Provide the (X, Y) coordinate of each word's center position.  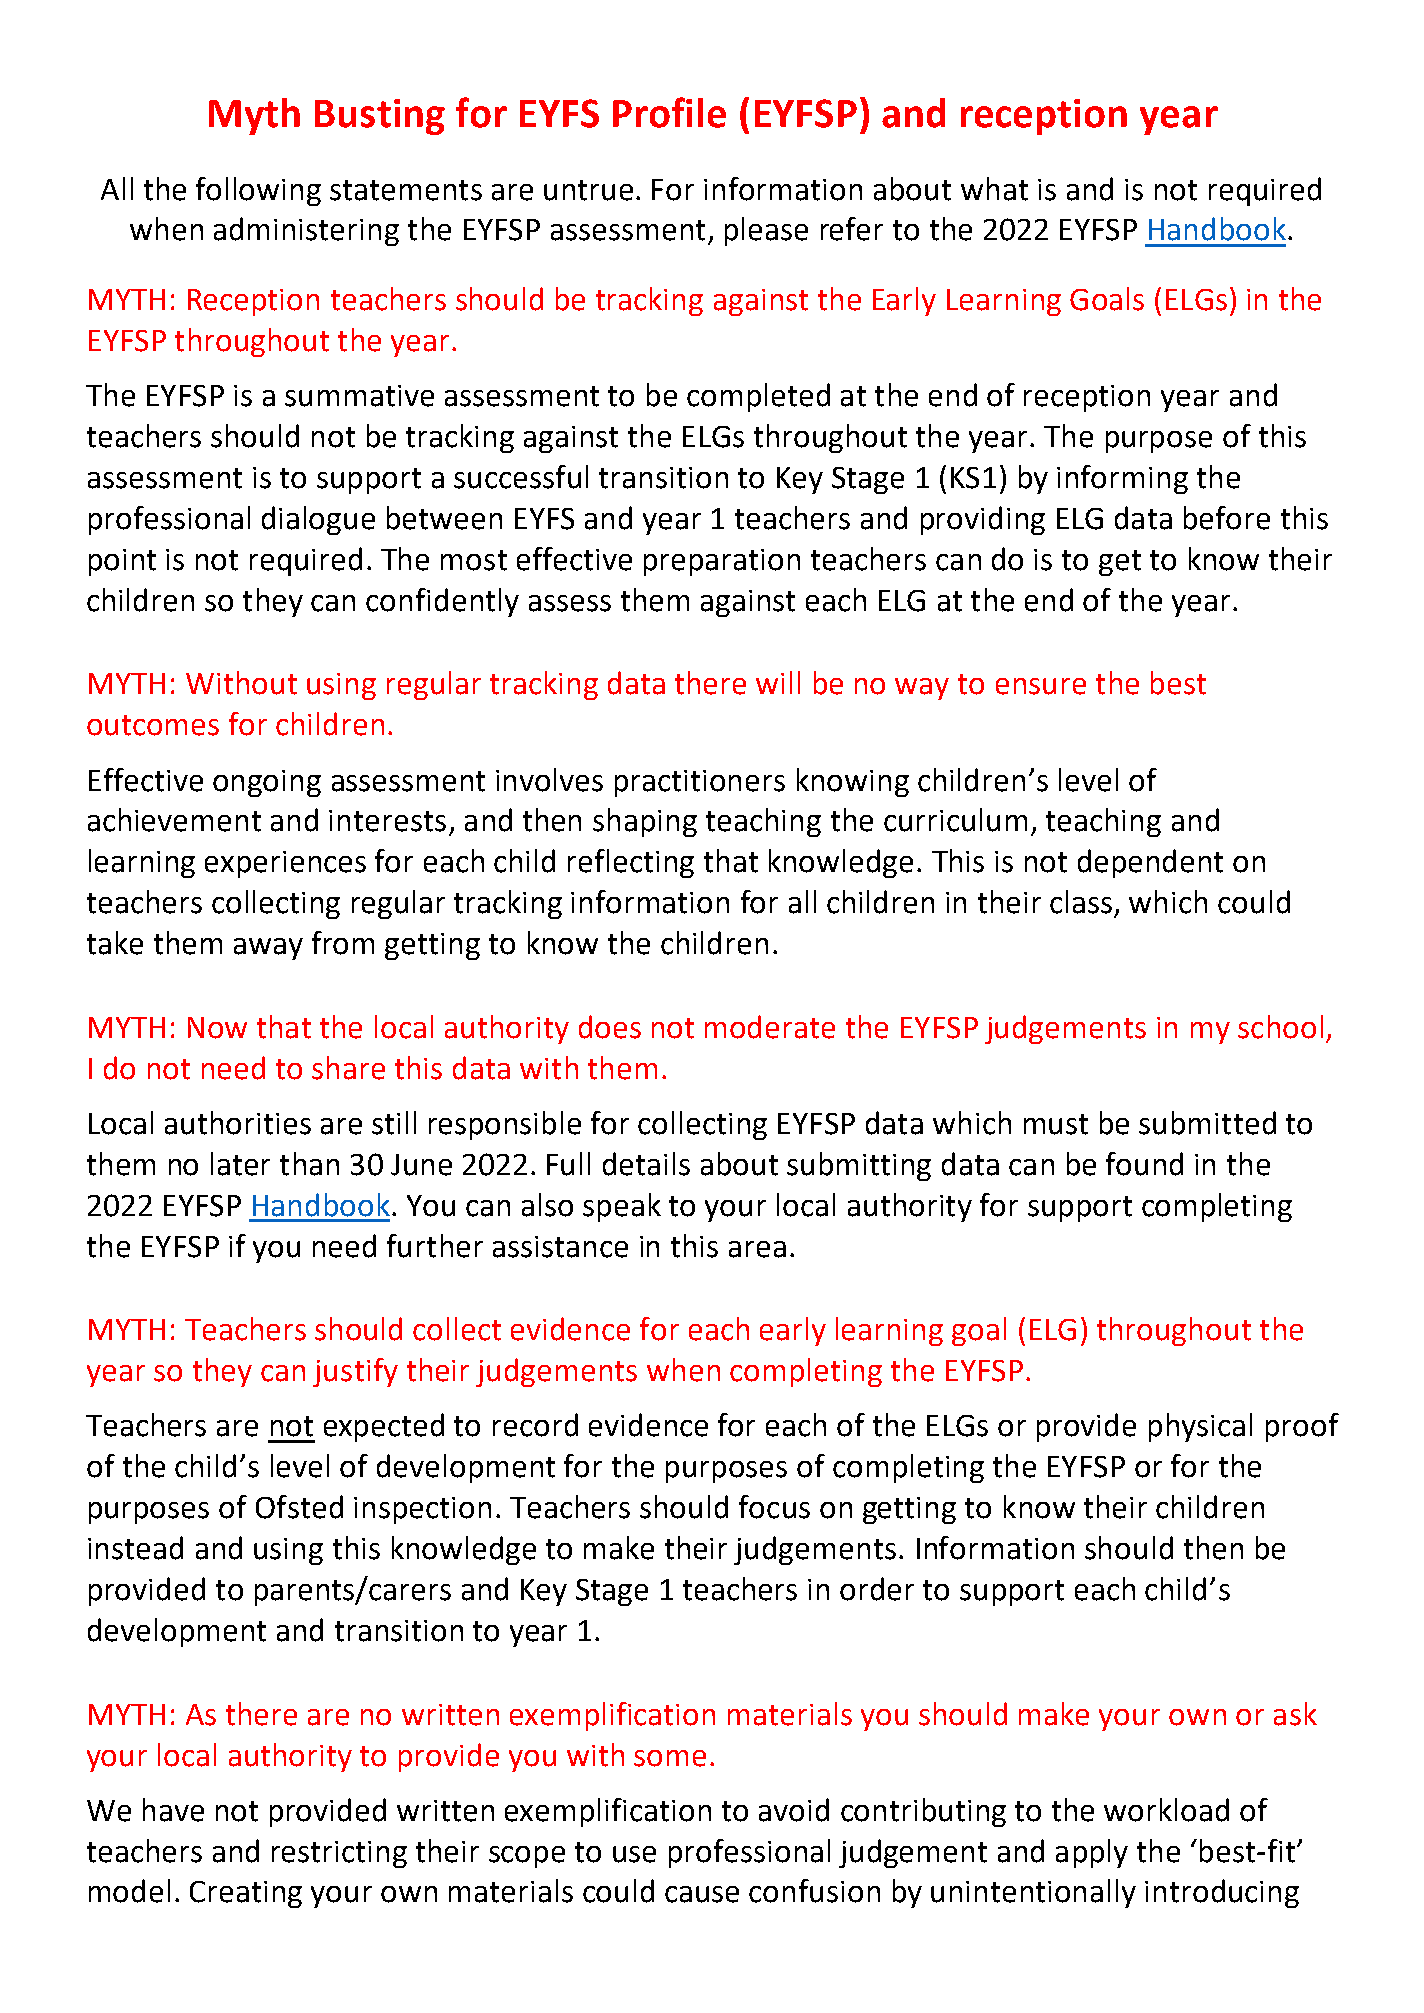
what (994, 189)
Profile (669, 112)
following (258, 191)
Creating (246, 1894)
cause (702, 1894)
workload (1166, 1810)
